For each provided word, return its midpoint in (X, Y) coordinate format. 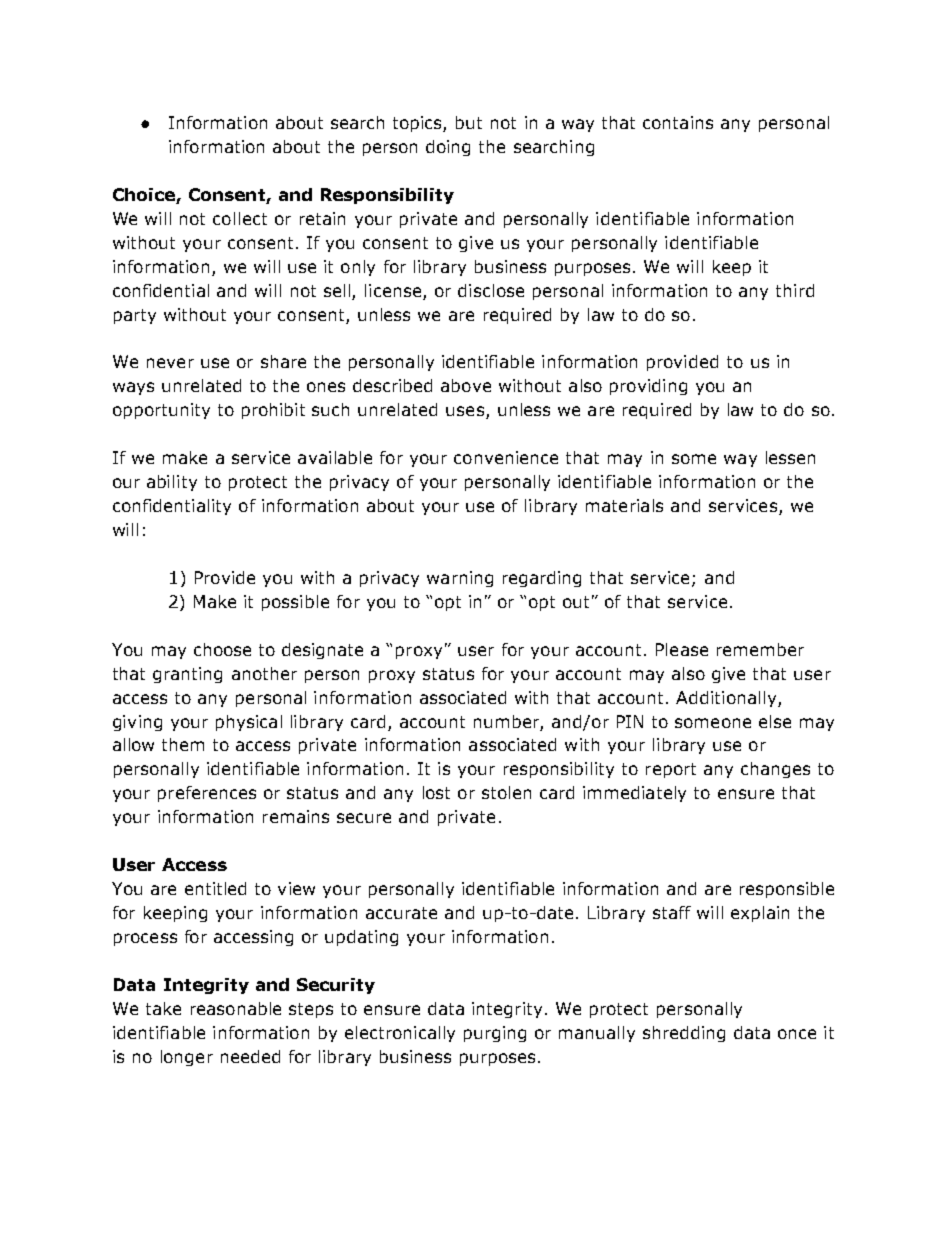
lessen (790, 457)
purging (495, 1034)
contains (678, 122)
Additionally (727, 699)
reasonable (236, 1008)
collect (240, 218)
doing (448, 148)
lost (436, 792)
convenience (506, 457)
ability (172, 483)
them (183, 744)
